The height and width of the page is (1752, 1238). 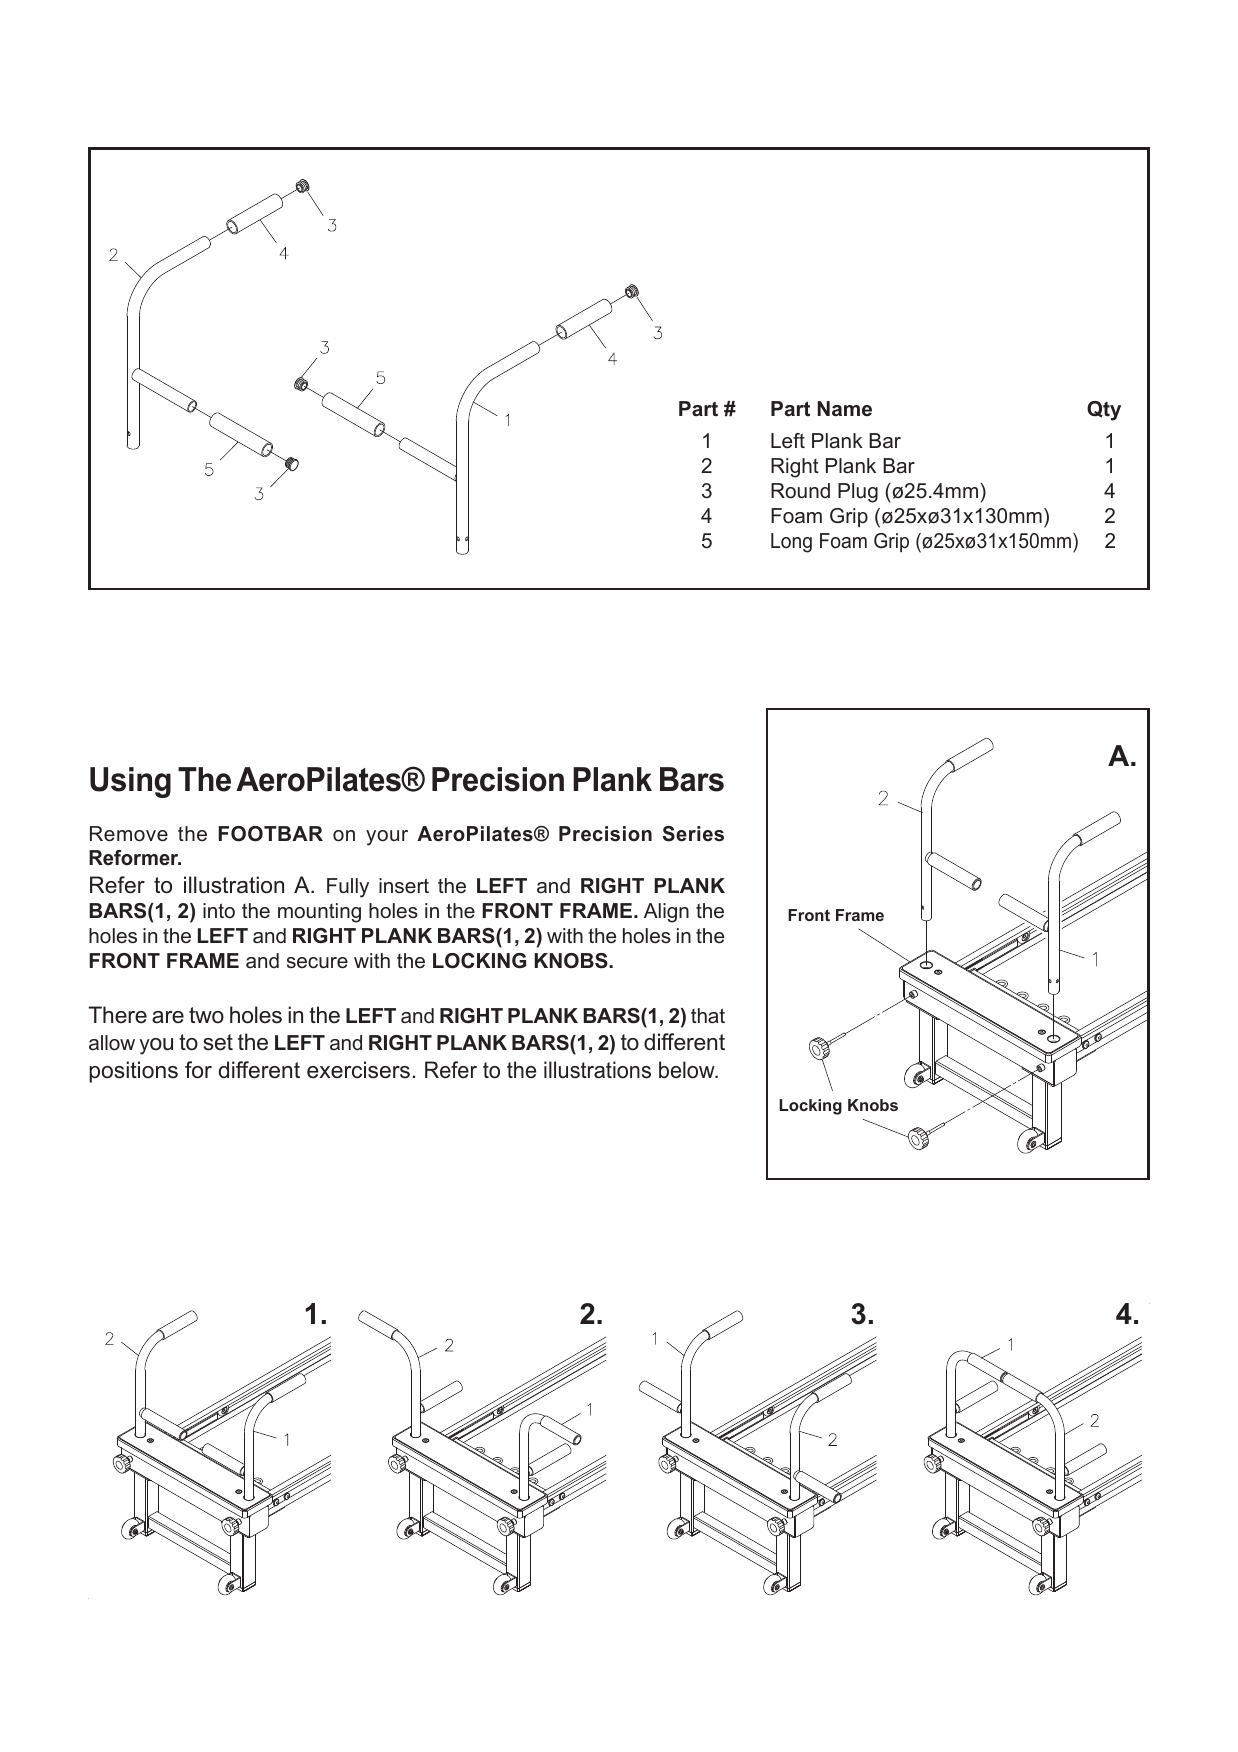 What do you see at coordinates (1104, 411) in the page?
I see `Qty` at bounding box center [1104, 411].
